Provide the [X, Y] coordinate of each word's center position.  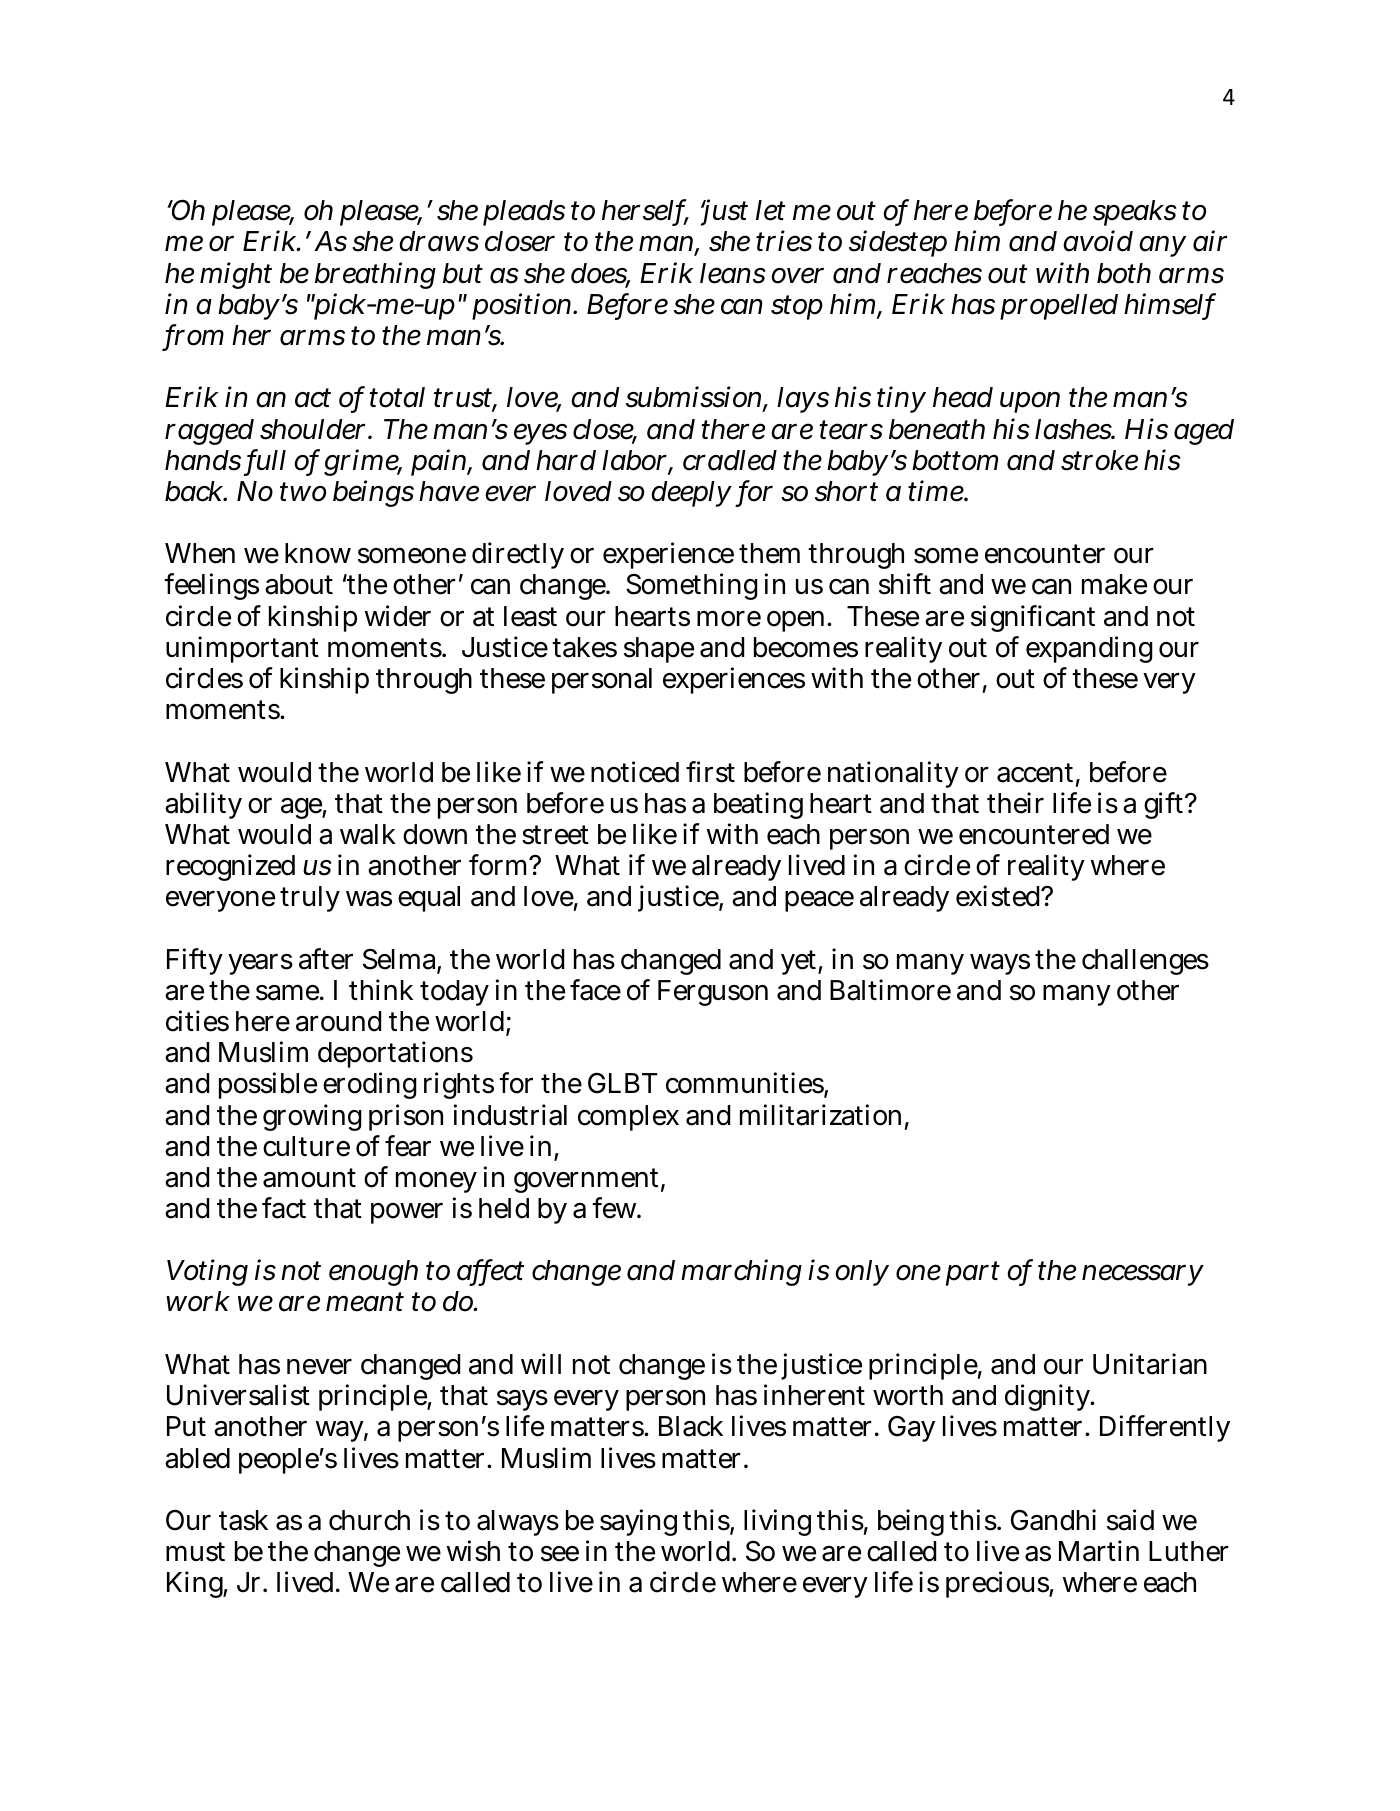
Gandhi [1053, 1520]
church [369, 1520]
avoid [1098, 241]
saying [638, 1522]
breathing [375, 275]
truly [310, 899]
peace [819, 901]
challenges [1145, 962]
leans [733, 273]
